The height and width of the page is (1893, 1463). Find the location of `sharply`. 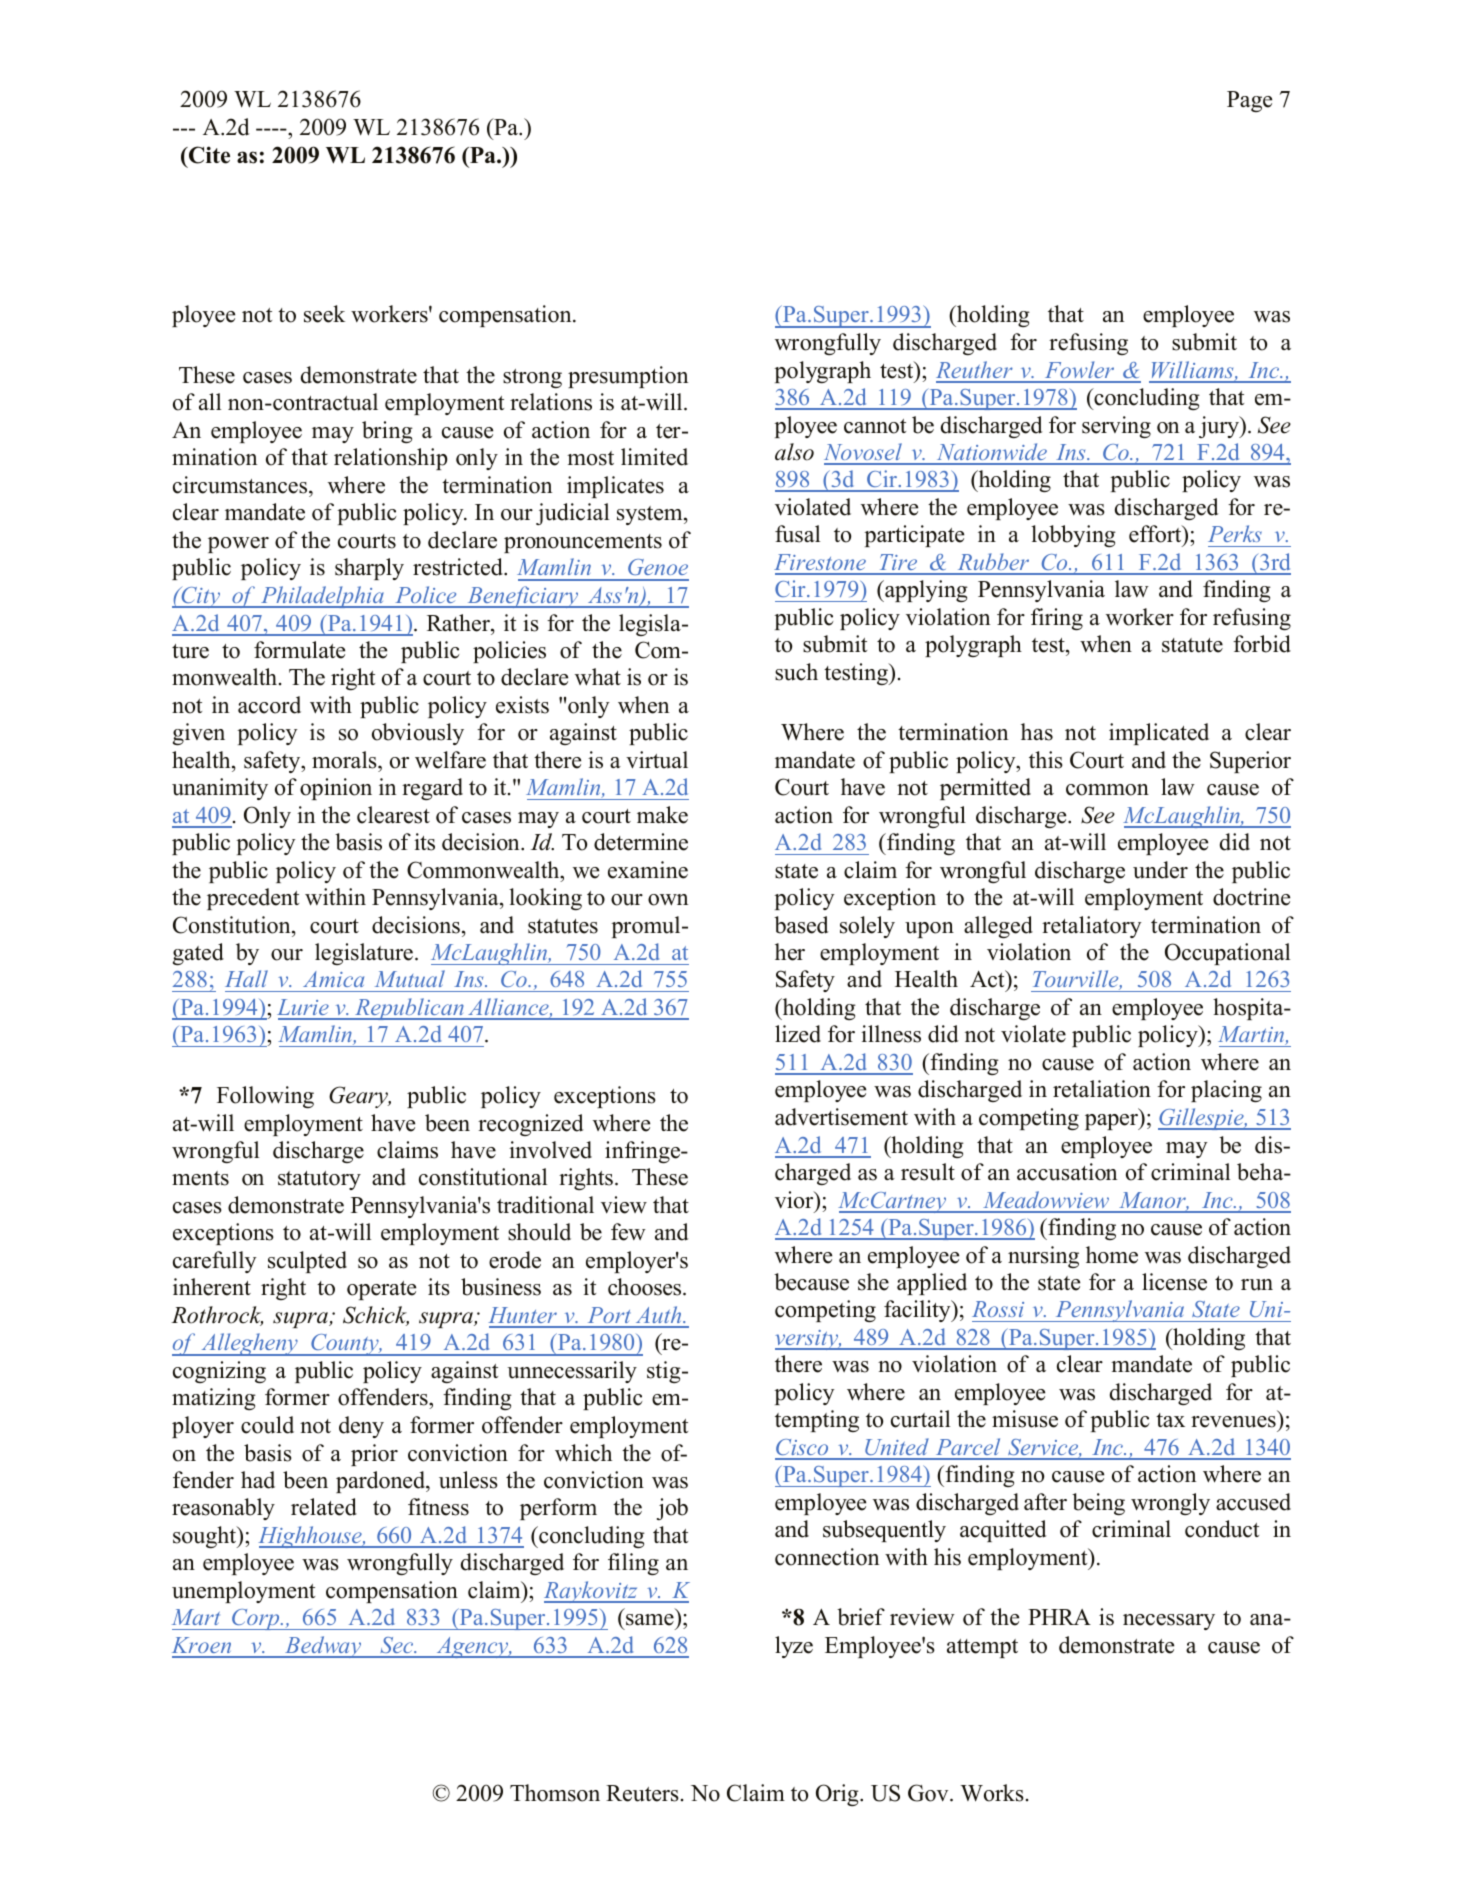

sharply is located at coordinates (369, 569).
